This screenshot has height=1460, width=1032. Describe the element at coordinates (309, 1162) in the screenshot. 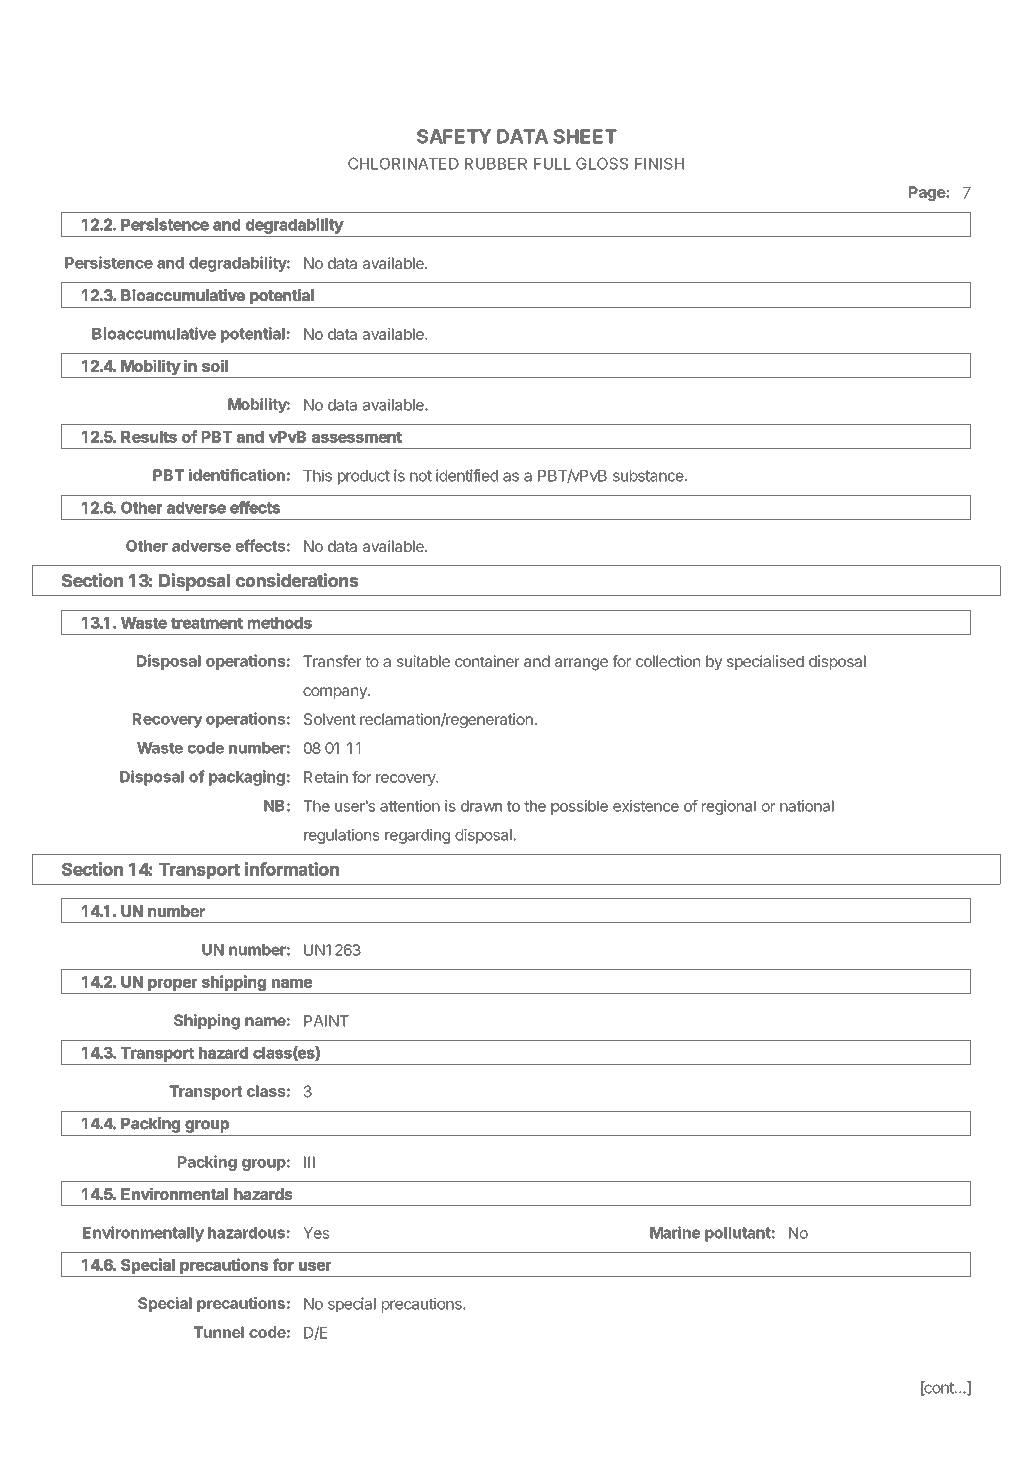

I see `III` at that location.
